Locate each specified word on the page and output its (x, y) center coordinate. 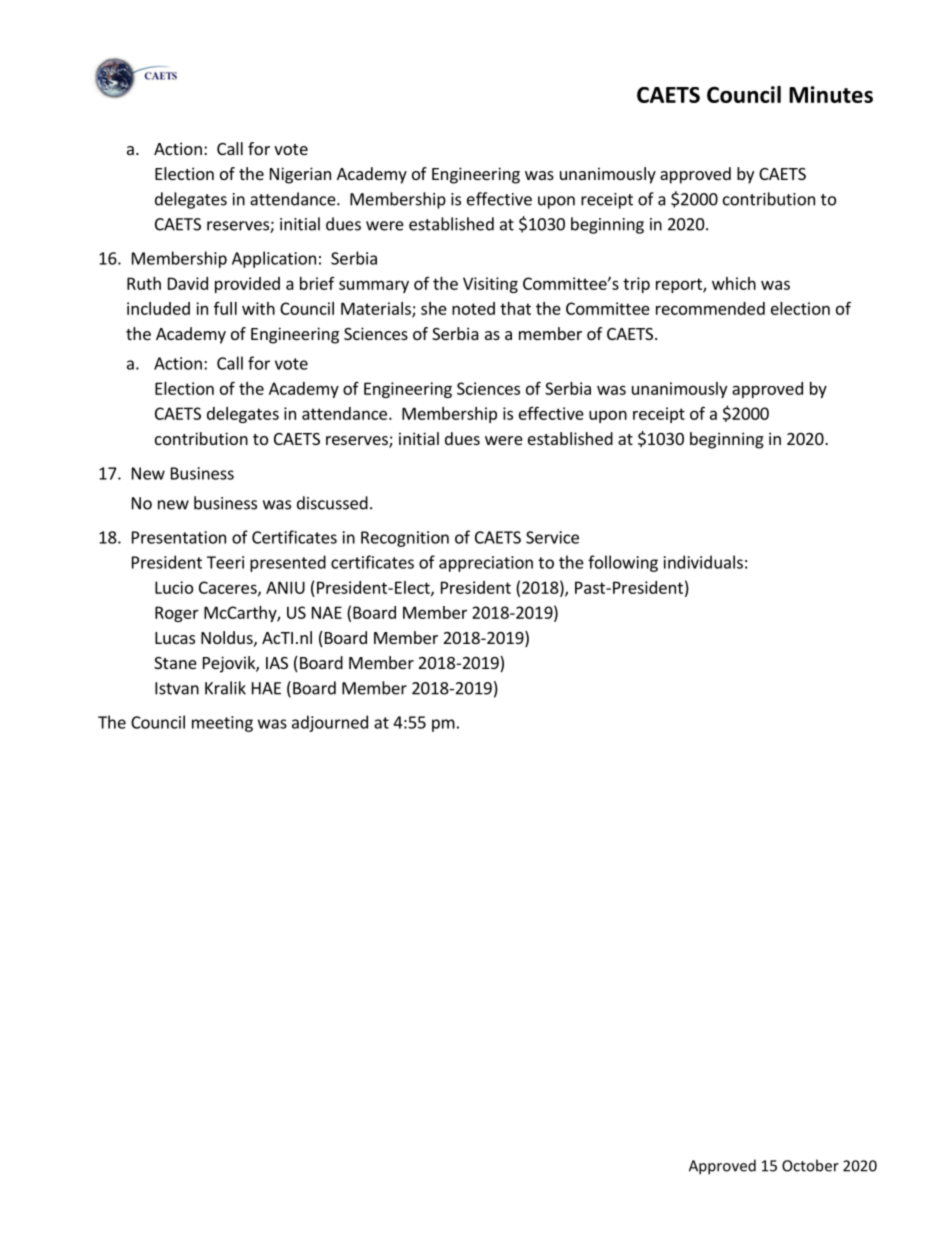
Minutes (831, 94)
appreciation (486, 564)
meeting (222, 724)
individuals (703, 562)
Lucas (175, 638)
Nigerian (300, 175)
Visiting (490, 285)
